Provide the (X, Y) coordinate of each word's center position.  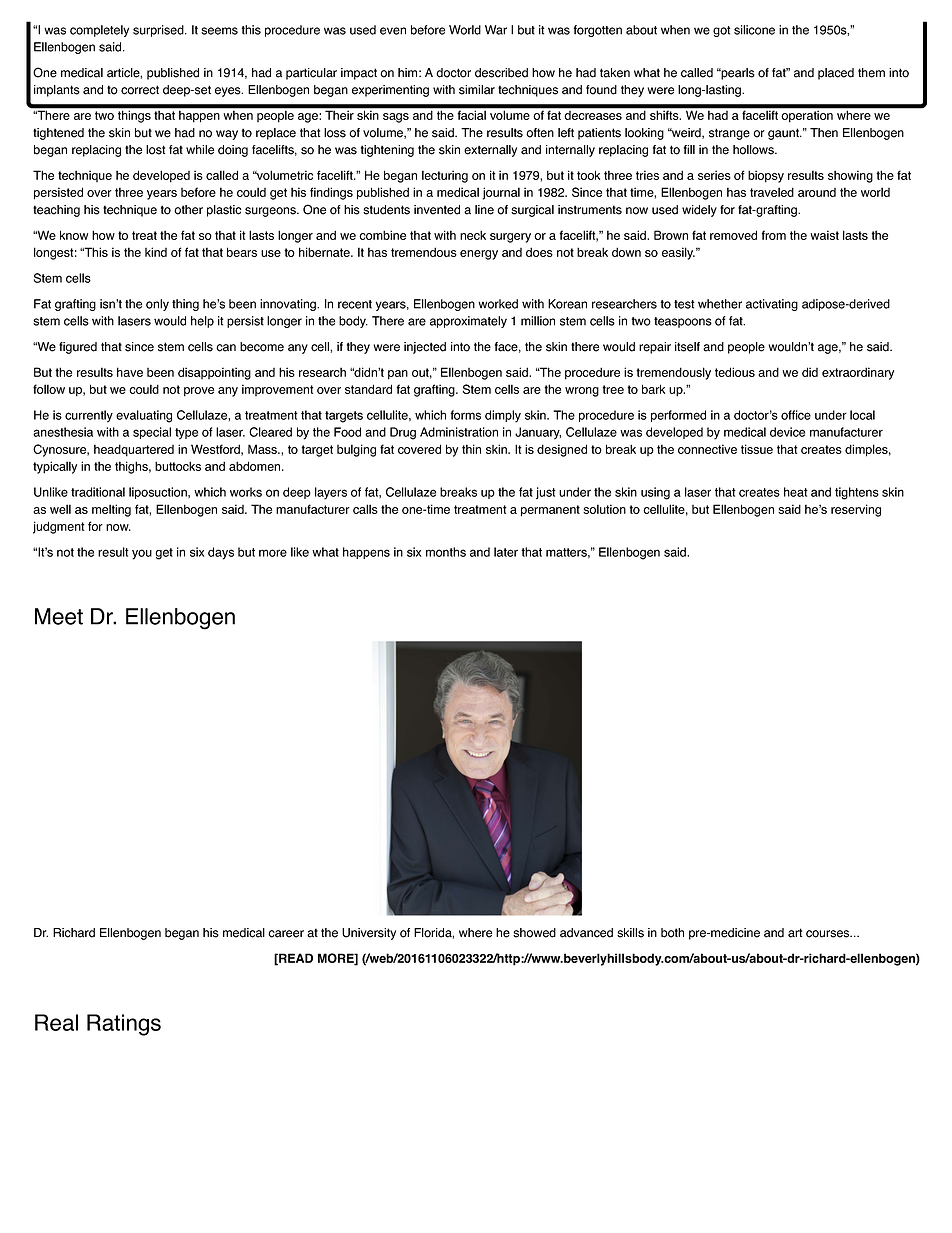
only (157, 305)
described (501, 73)
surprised (159, 31)
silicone (754, 30)
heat (796, 492)
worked (498, 304)
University (369, 934)
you (142, 554)
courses (828, 934)
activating (772, 305)
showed (534, 933)
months (446, 552)
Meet (59, 616)
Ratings (124, 1025)
